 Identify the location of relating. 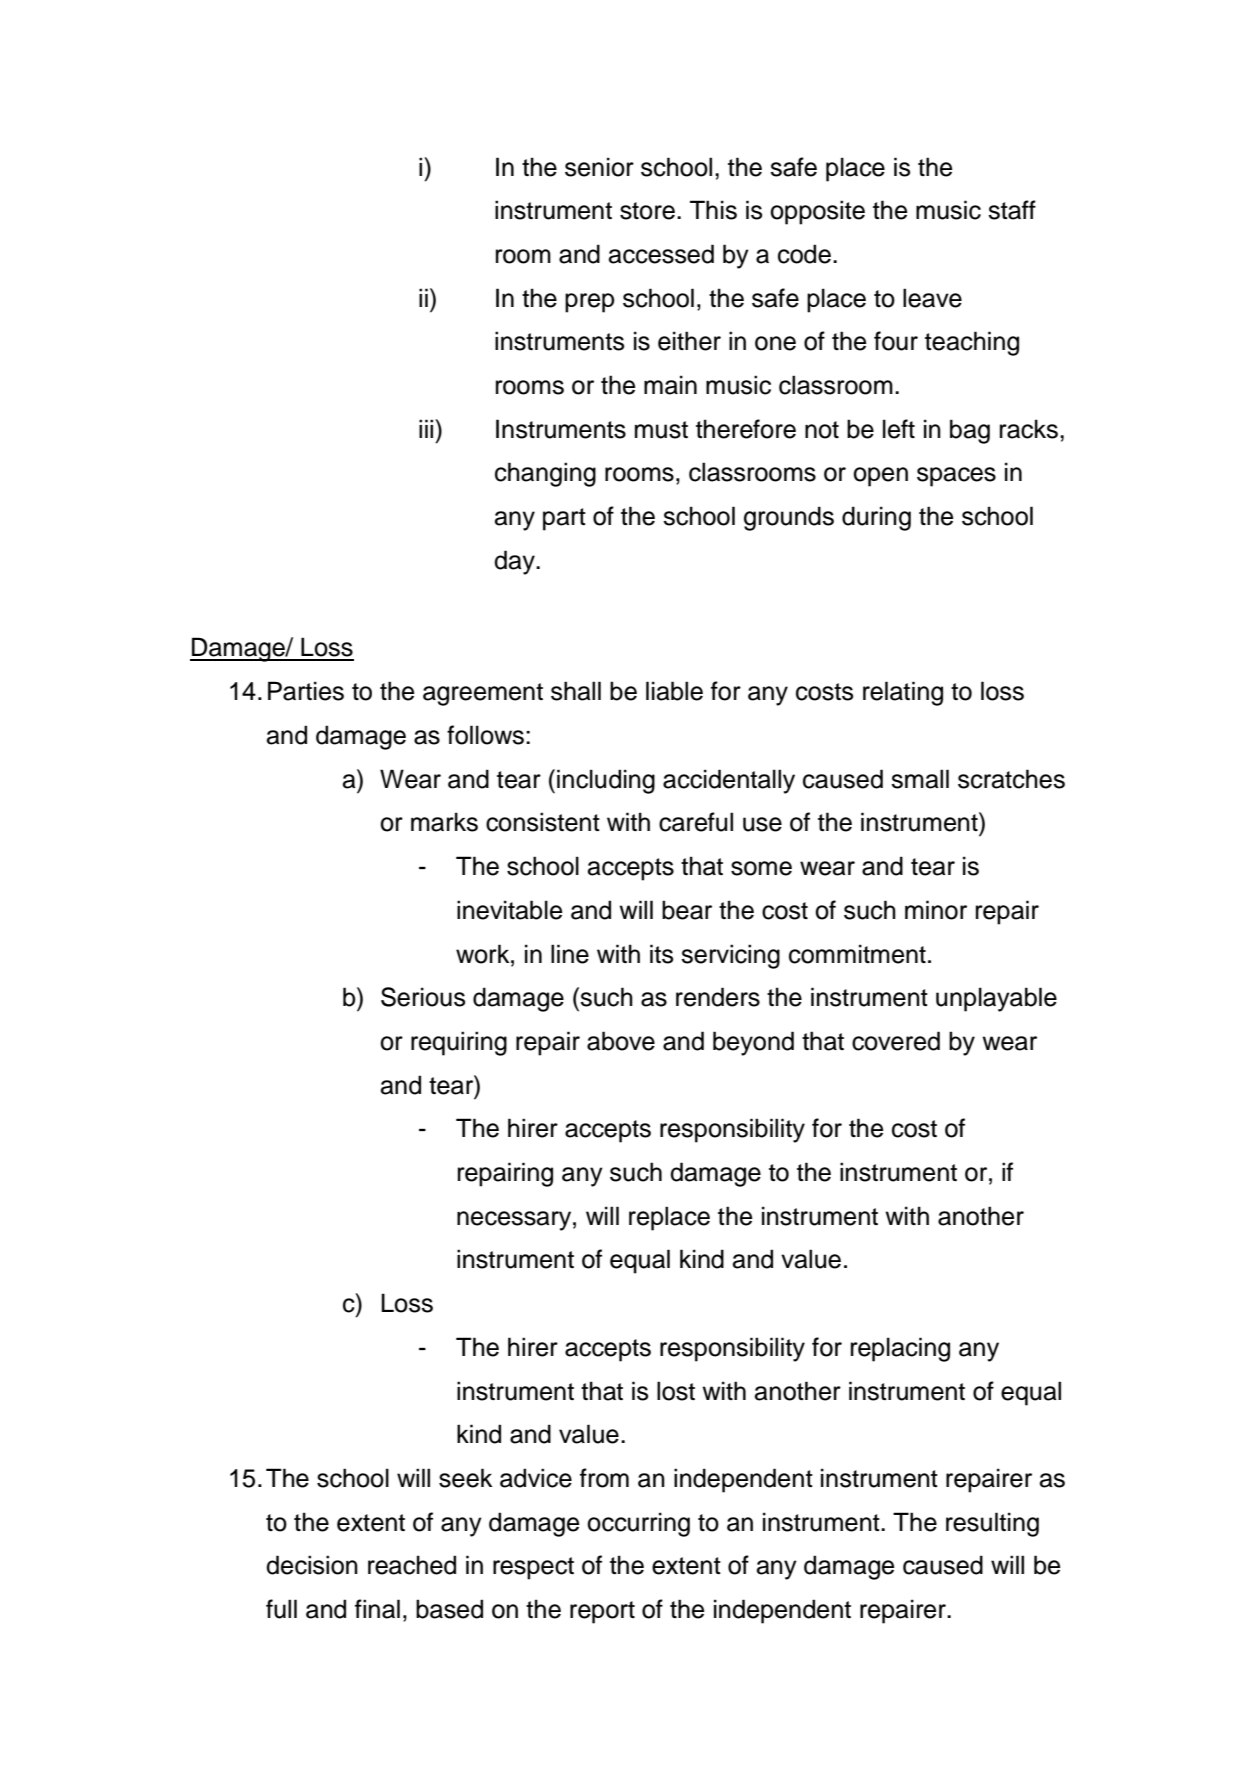
(903, 693).
